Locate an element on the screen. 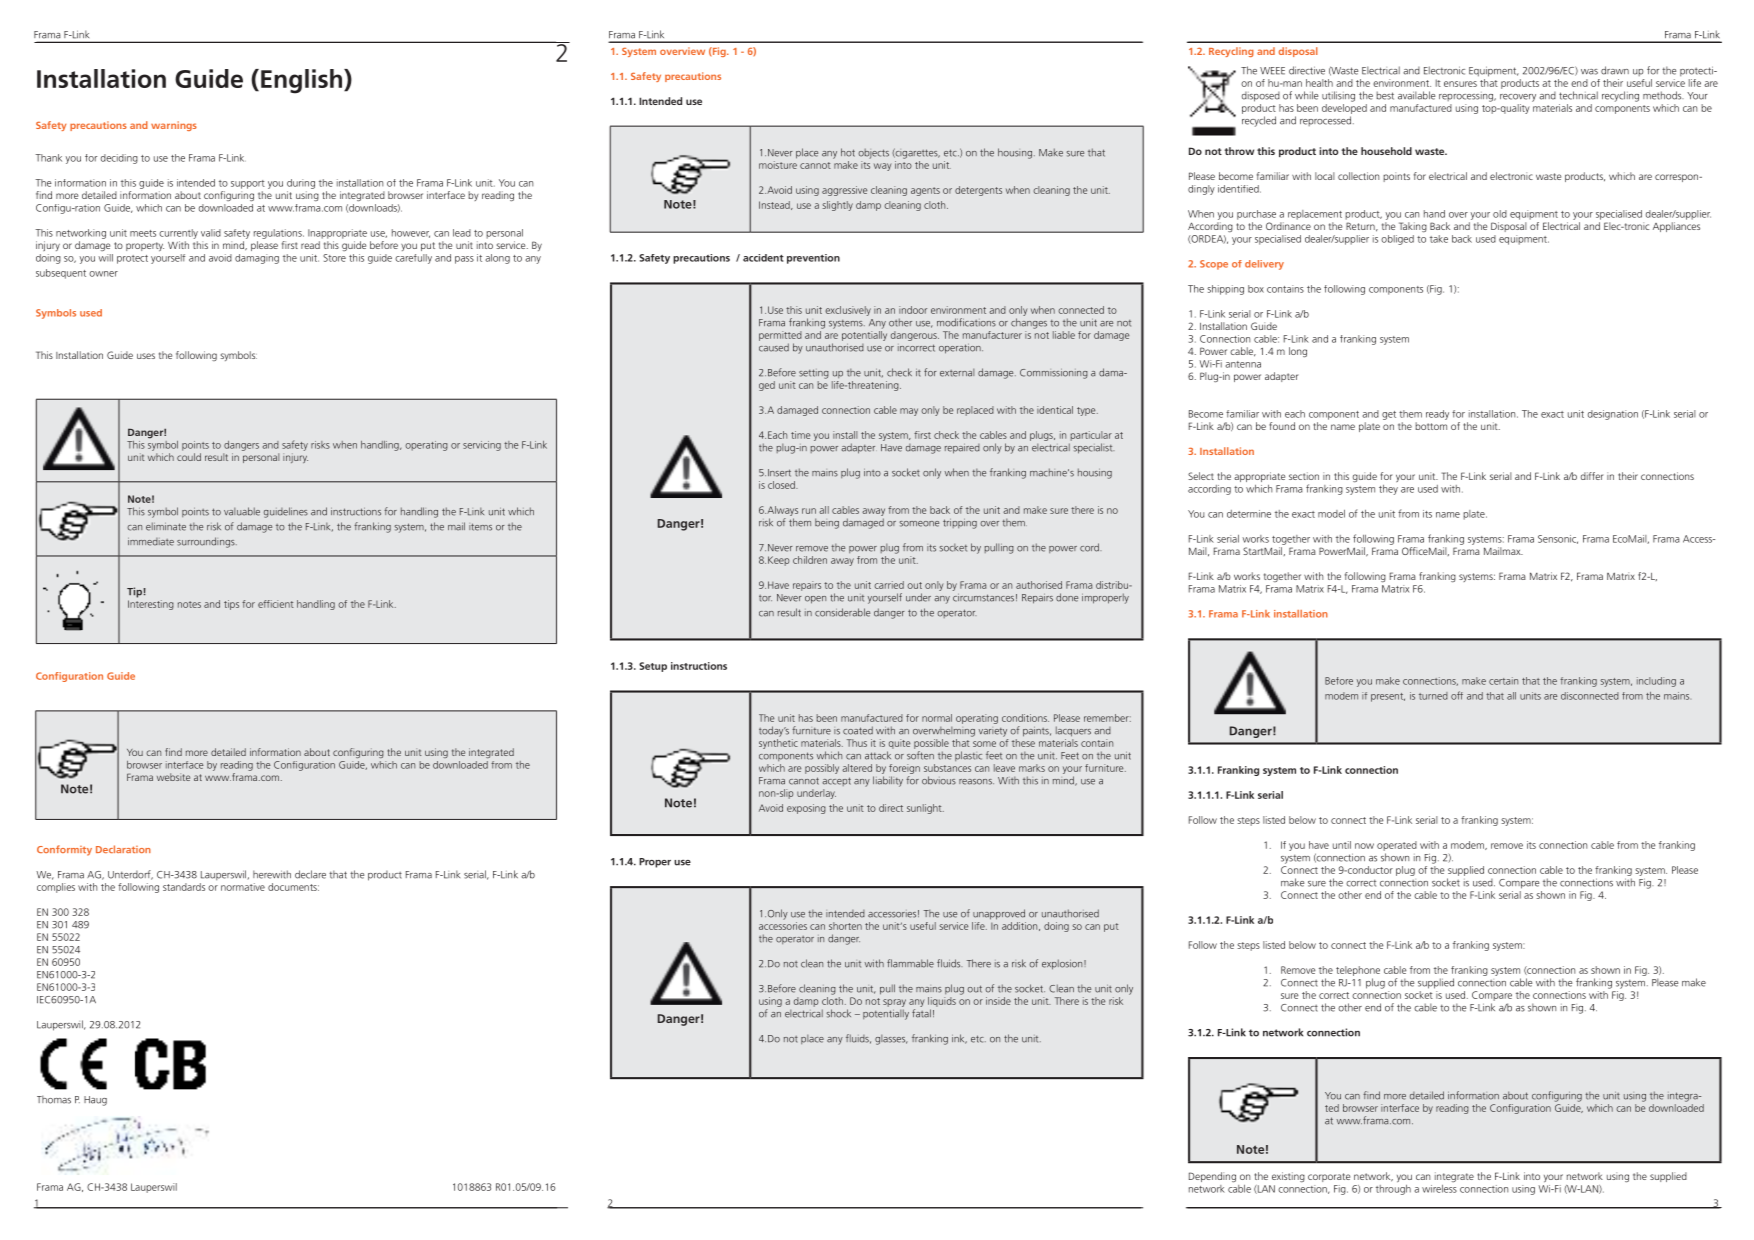 The image size is (1754, 1240). website is located at coordinates (173, 777).
